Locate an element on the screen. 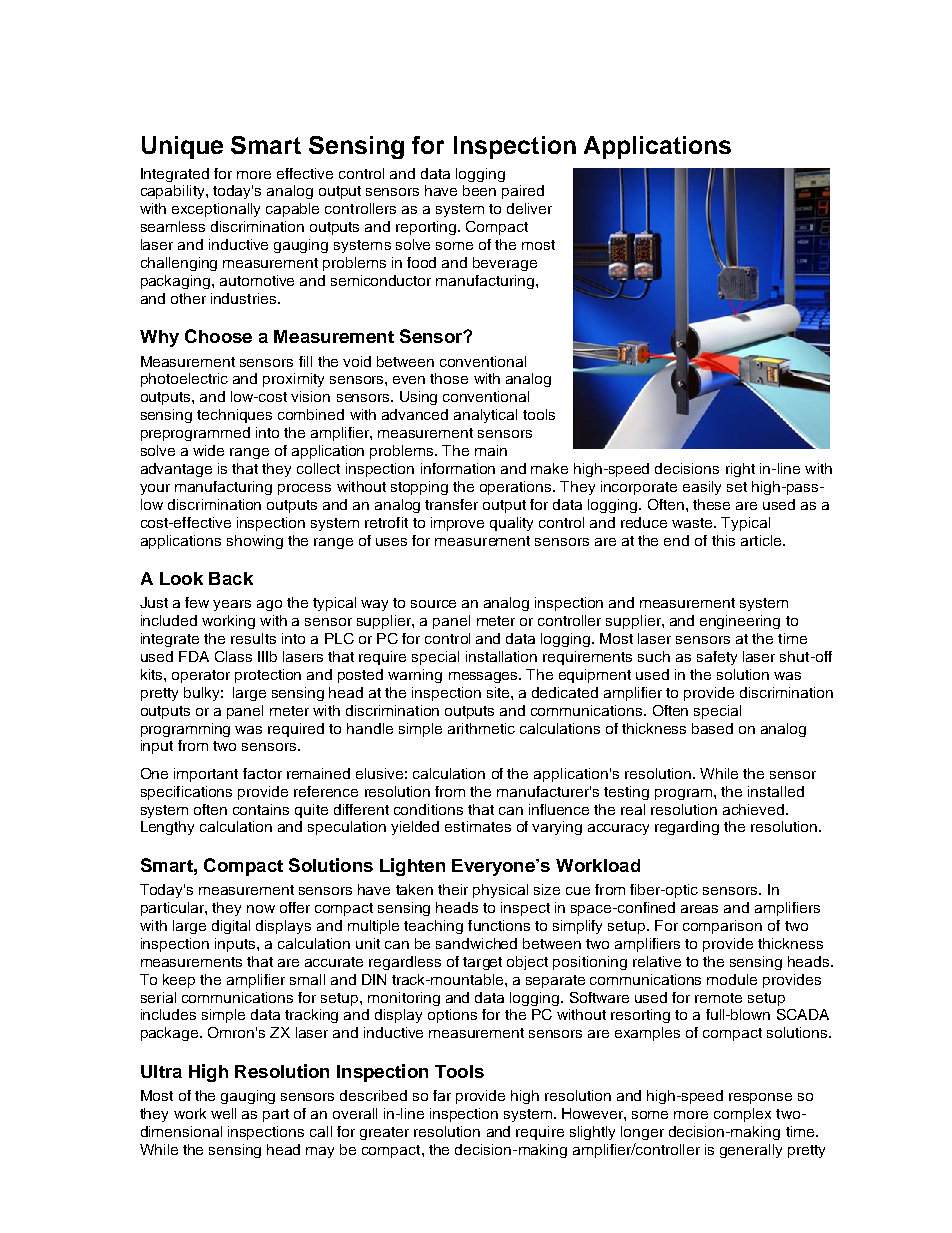 The image size is (952, 1233). far is located at coordinates (442, 1095).
